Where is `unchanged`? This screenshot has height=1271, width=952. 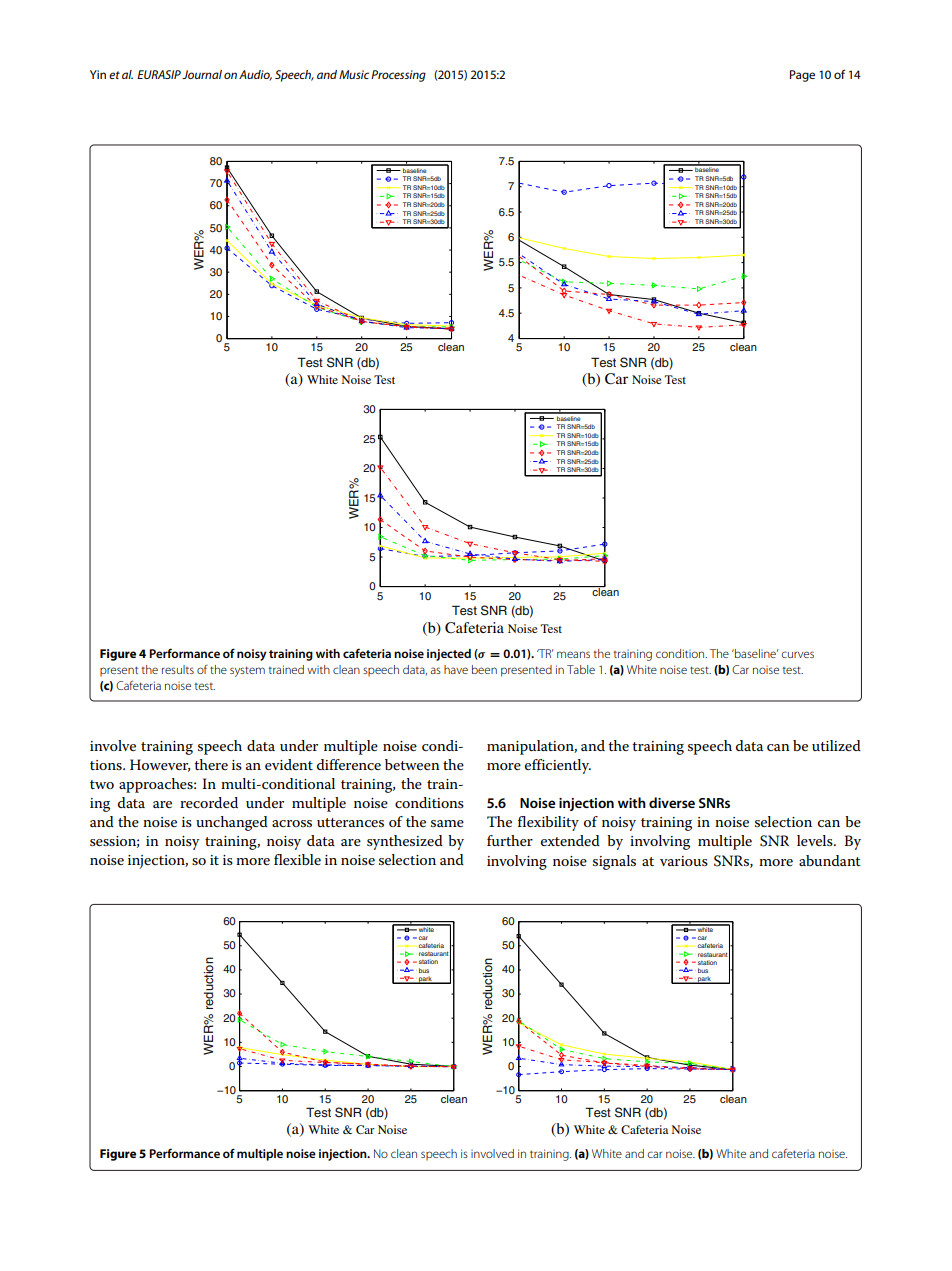 unchanged is located at coordinates (232, 823).
